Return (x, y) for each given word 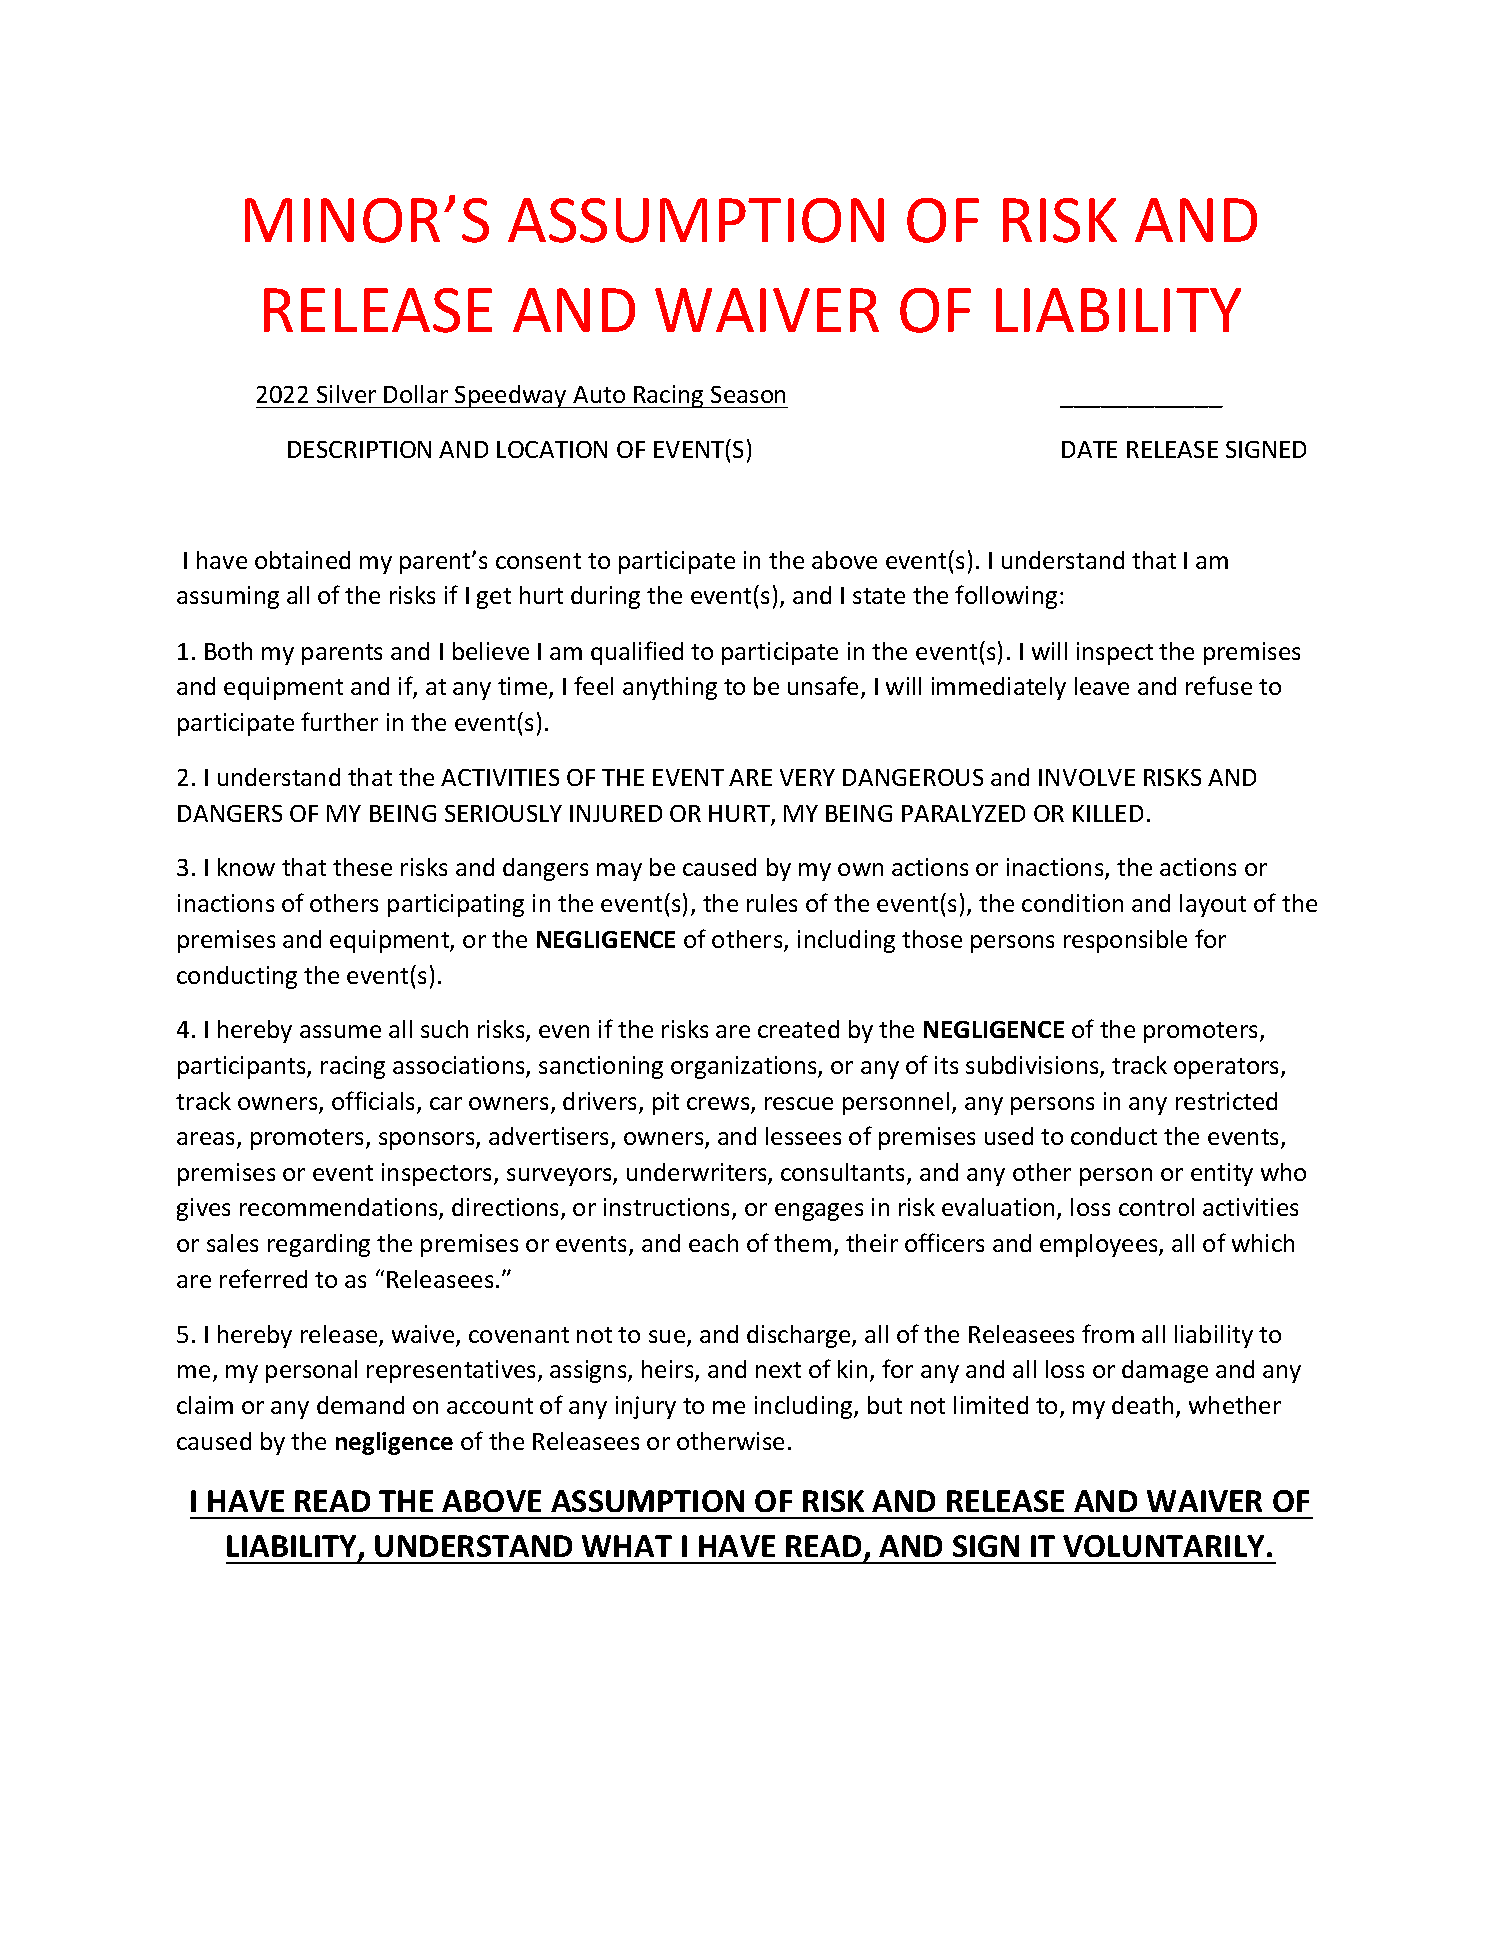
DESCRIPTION (359, 449)
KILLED (1108, 813)
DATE (1089, 449)
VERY (807, 777)
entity (1222, 1174)
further (339, 721)
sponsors (428, 1141)
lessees (803, 1136)
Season (748, 394)
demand (360, 1405)
